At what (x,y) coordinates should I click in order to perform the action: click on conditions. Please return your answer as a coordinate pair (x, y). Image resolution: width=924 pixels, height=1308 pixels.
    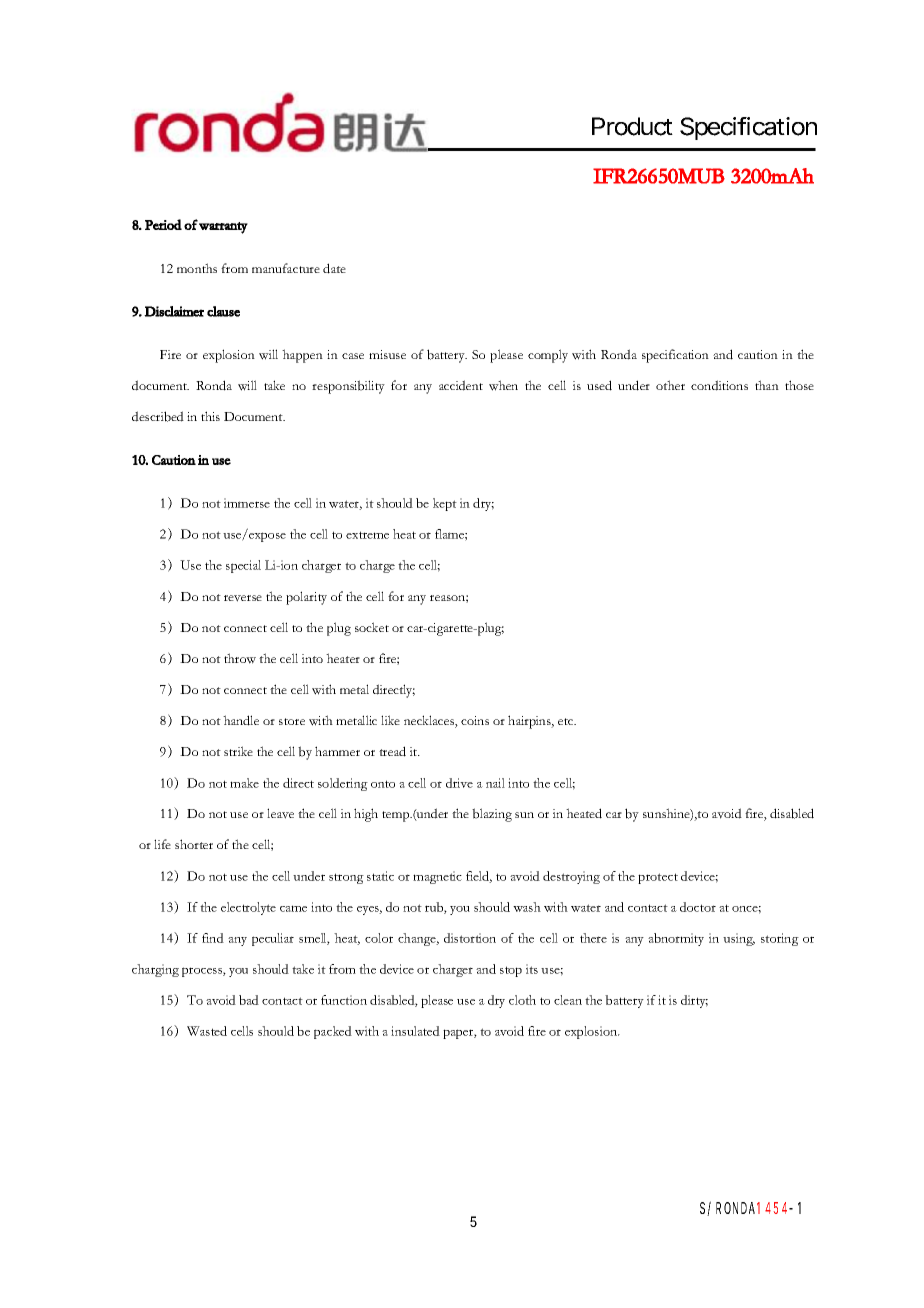
    Looking at the image, I should click on (719, 385).
